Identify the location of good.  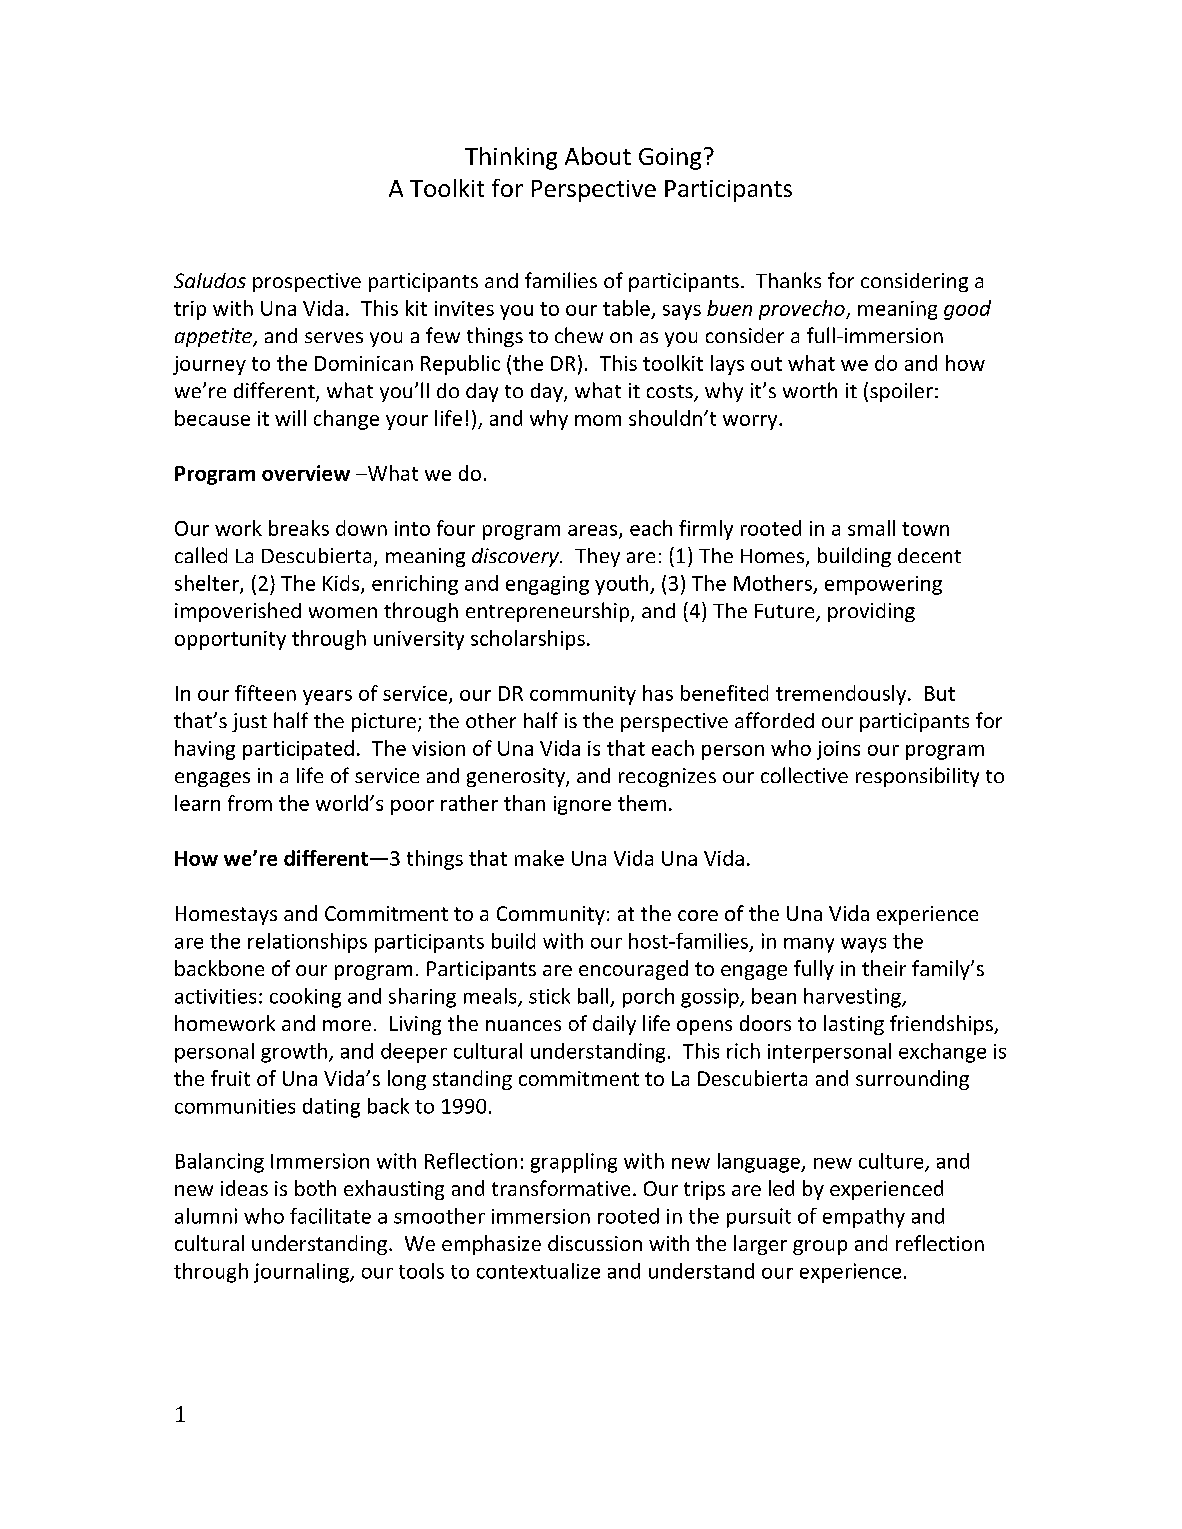
(967, 310).
